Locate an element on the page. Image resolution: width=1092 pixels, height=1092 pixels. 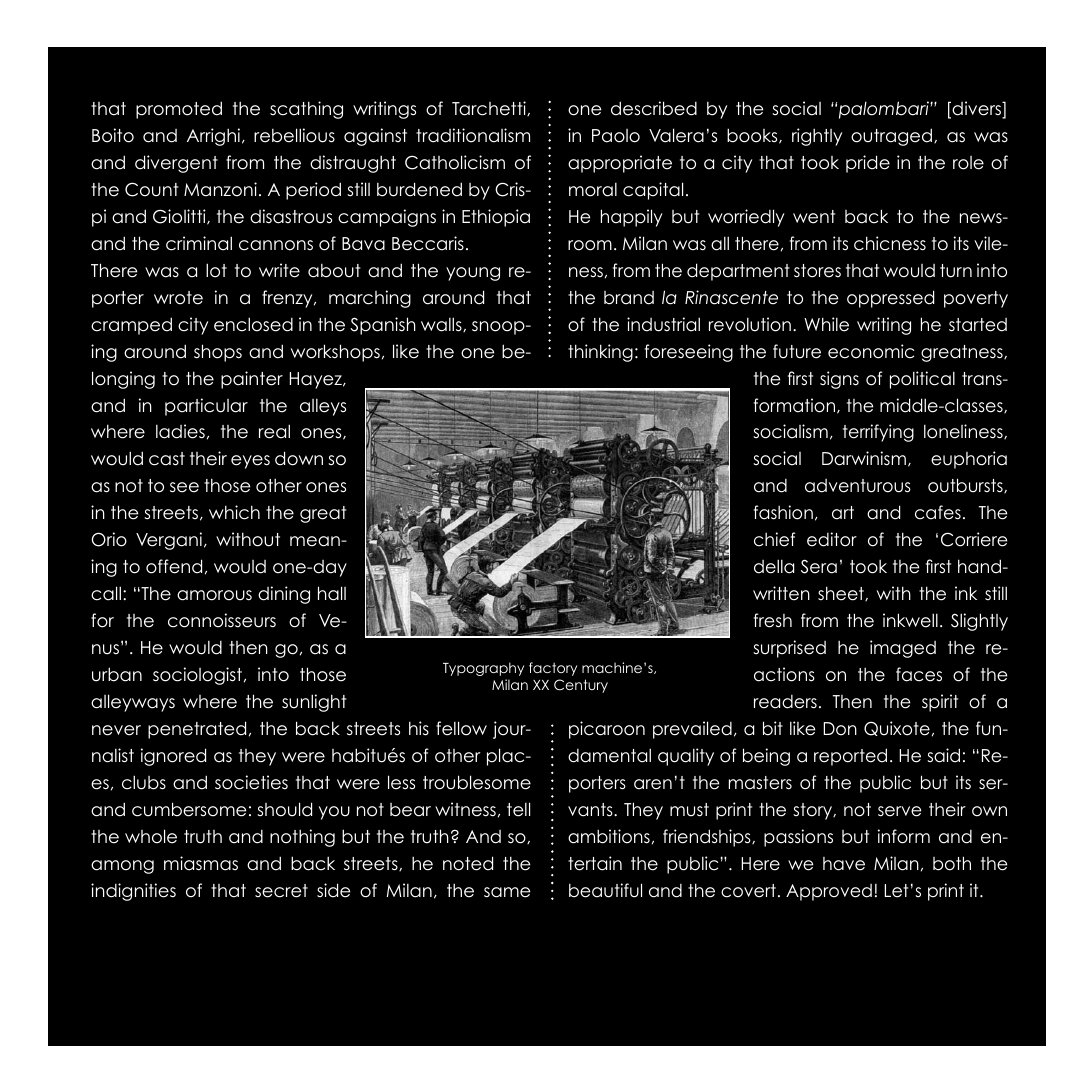
outraged is located at coordinates (891, 137).
